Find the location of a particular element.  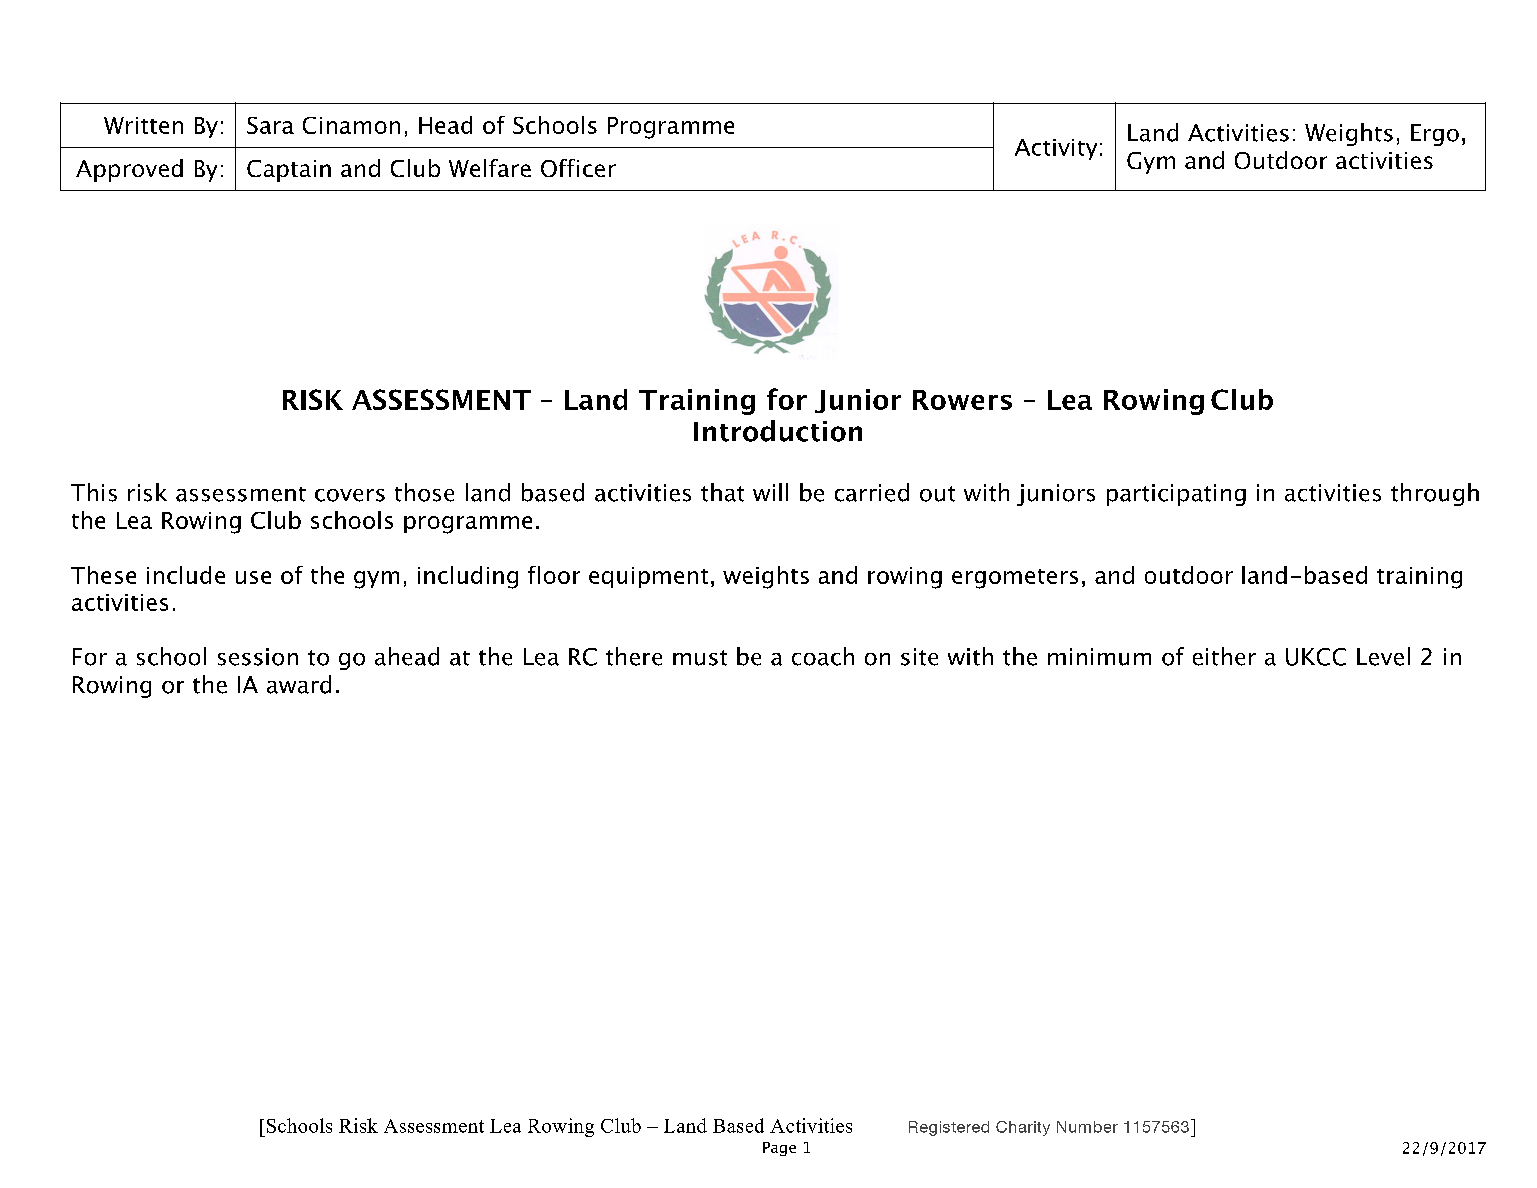

either is located at coordinates (1224, 656).
